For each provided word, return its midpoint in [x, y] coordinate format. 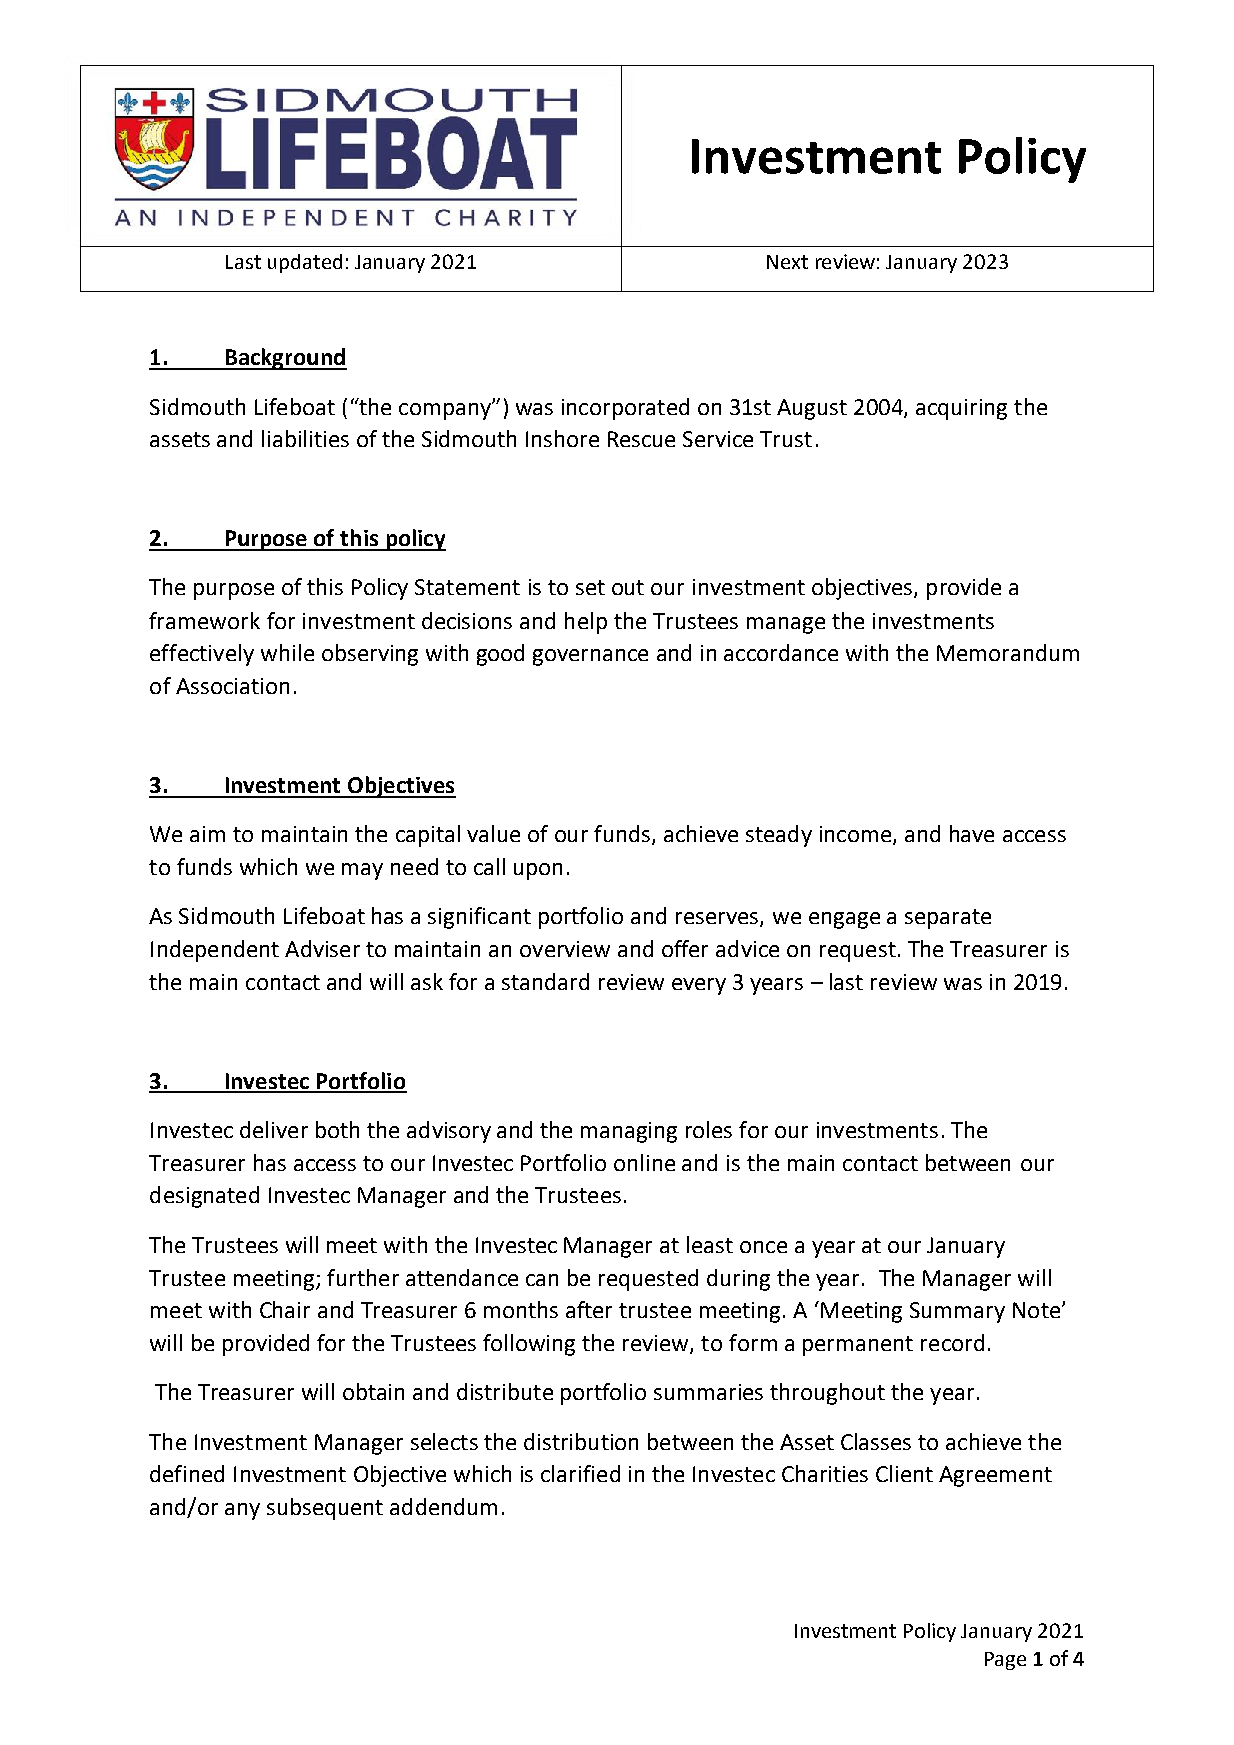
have [972, 833]
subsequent [325, 1509]
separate [948, 919]
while [287, 652]
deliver [274, 1129]
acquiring [961, 409]
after [589, 1309]
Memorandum [1008, 652]
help [586, 623]
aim [207, 834]
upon [538, 871]
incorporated [625, 409]
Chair [285, 1309]
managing [629, 1132]
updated [305, 263]
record [952, 1342]
